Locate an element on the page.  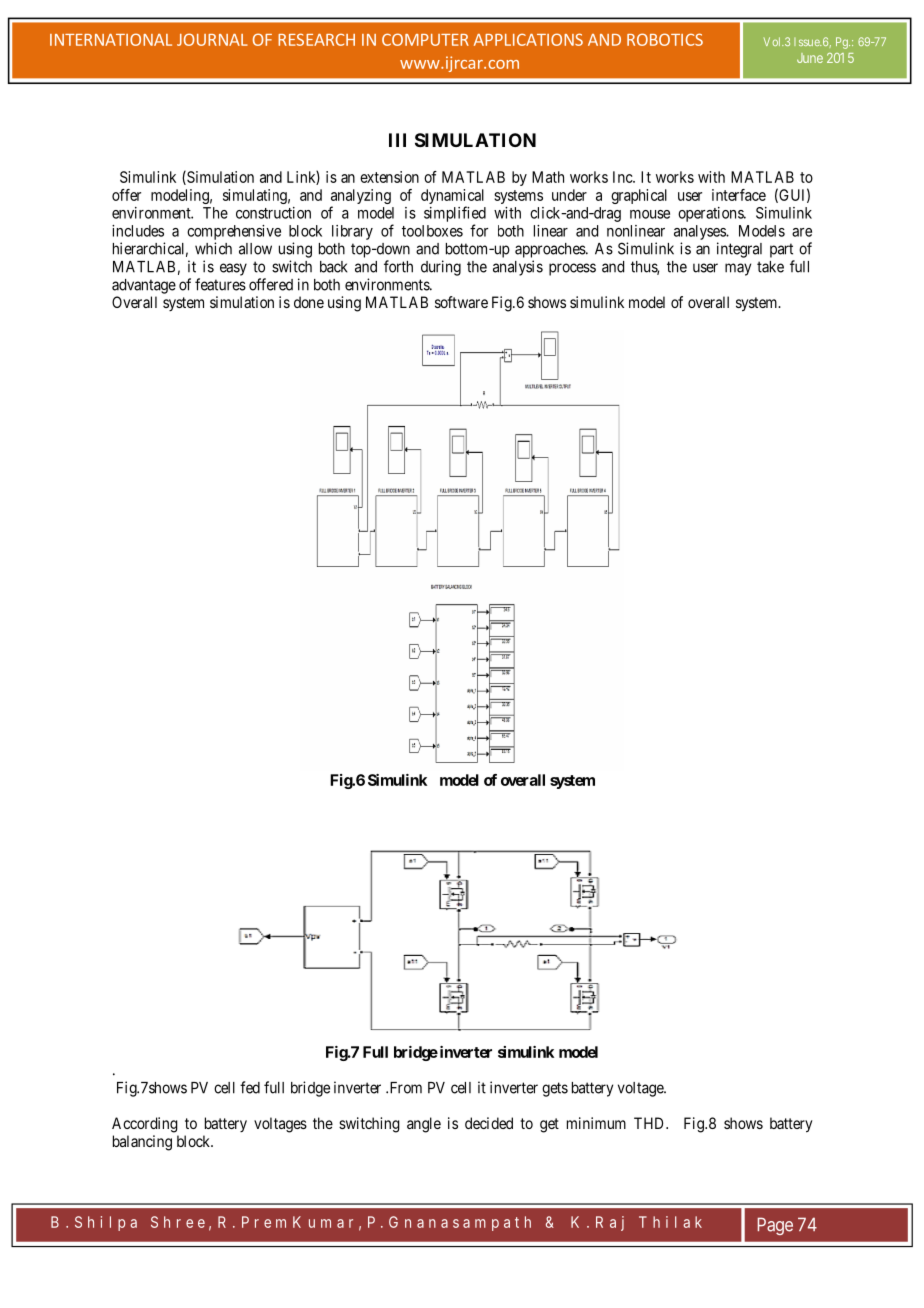
THD is located at coordinates (650, 1123).
